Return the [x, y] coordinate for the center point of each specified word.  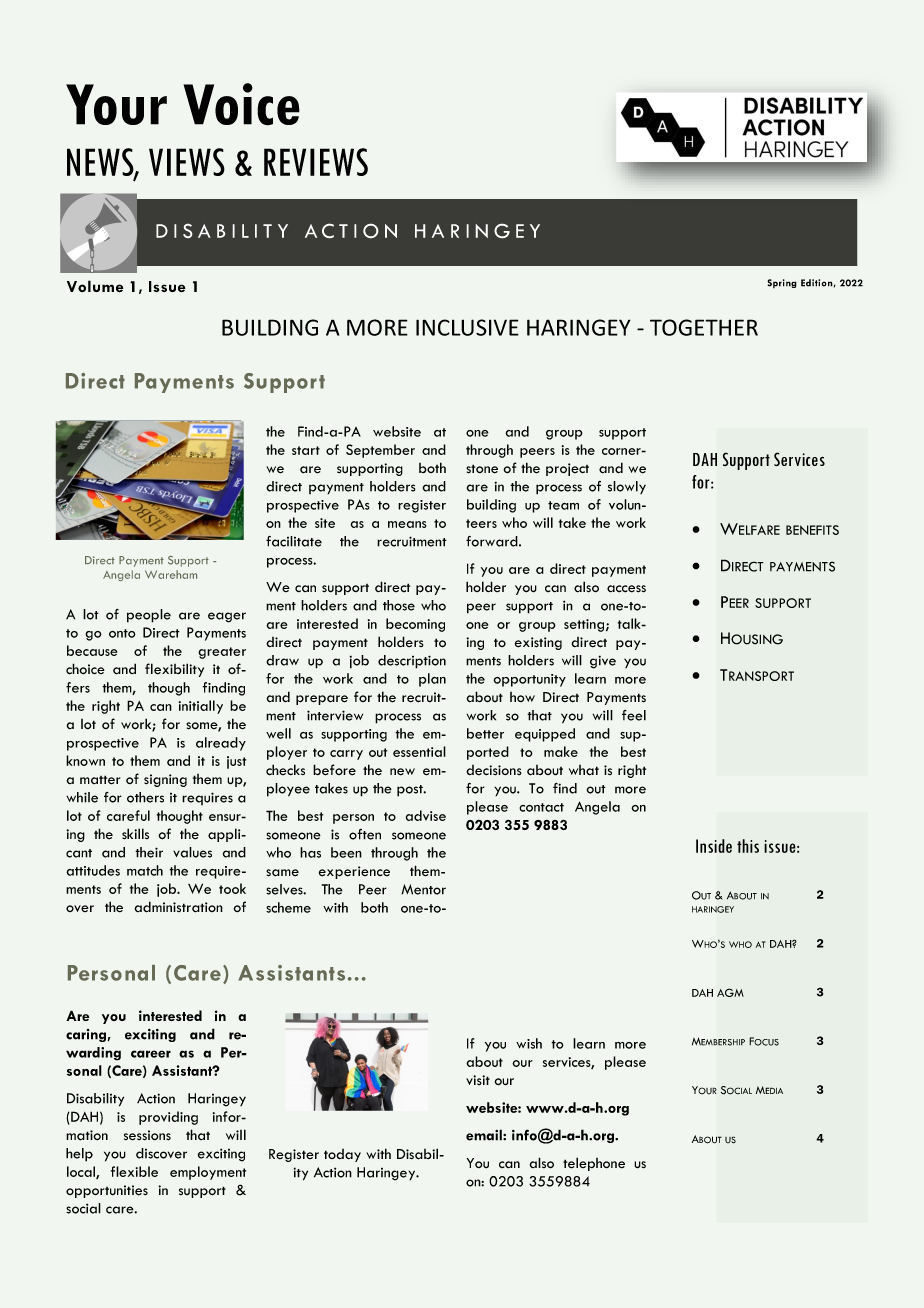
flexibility [174, 670]
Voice [241, 104]
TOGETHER [704, 327]
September [380, 451]
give [603, 662]
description [412, 662]
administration [178, 907]
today [342, 1155]
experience [354, 872]
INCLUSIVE [467, 327]
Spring [782, 283]
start [306, 450]
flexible [134, 1171]
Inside [714, 846]
